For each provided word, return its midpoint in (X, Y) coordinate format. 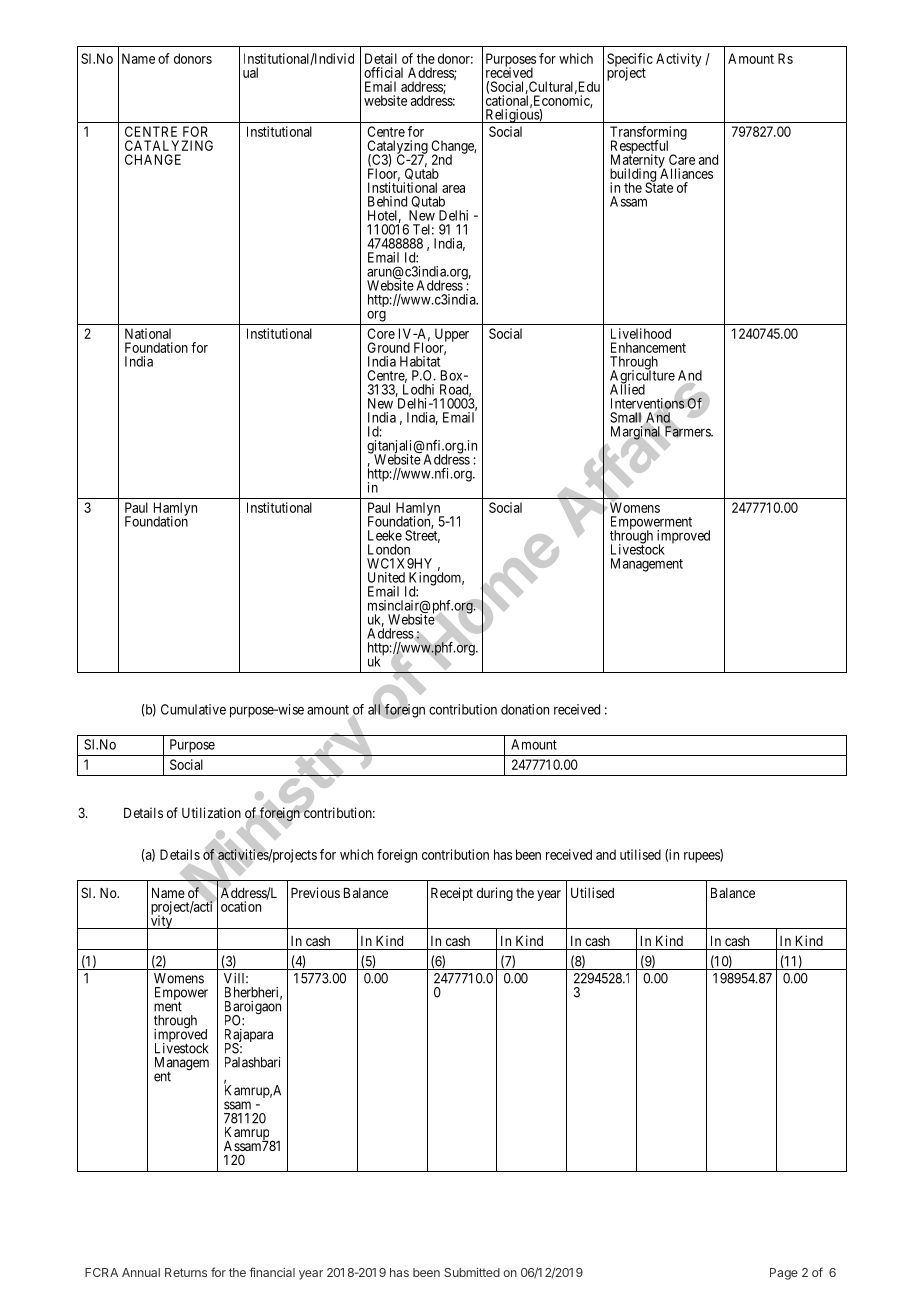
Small (627, 418)
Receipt (452, 894)
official (383, 72)
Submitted (472, 1272)
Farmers (687, 432)
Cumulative (193, 709)
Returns (186, 1272)
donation (525, 709)
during (495, 894)
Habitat (420, 361)
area (453, 189)
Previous (315, 892)
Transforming (648, 134)
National (148, 333)
